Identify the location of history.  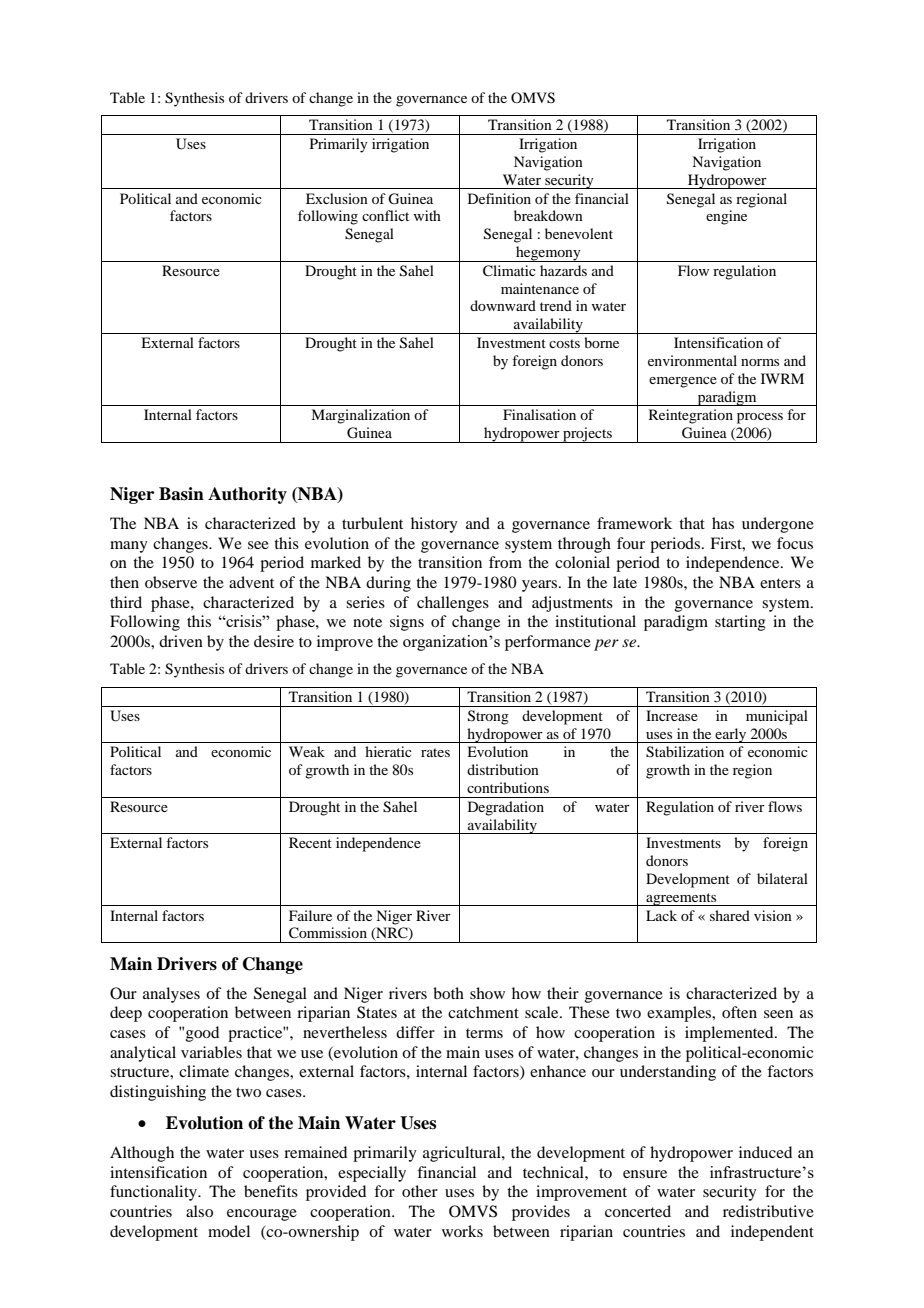
(434, 525).
